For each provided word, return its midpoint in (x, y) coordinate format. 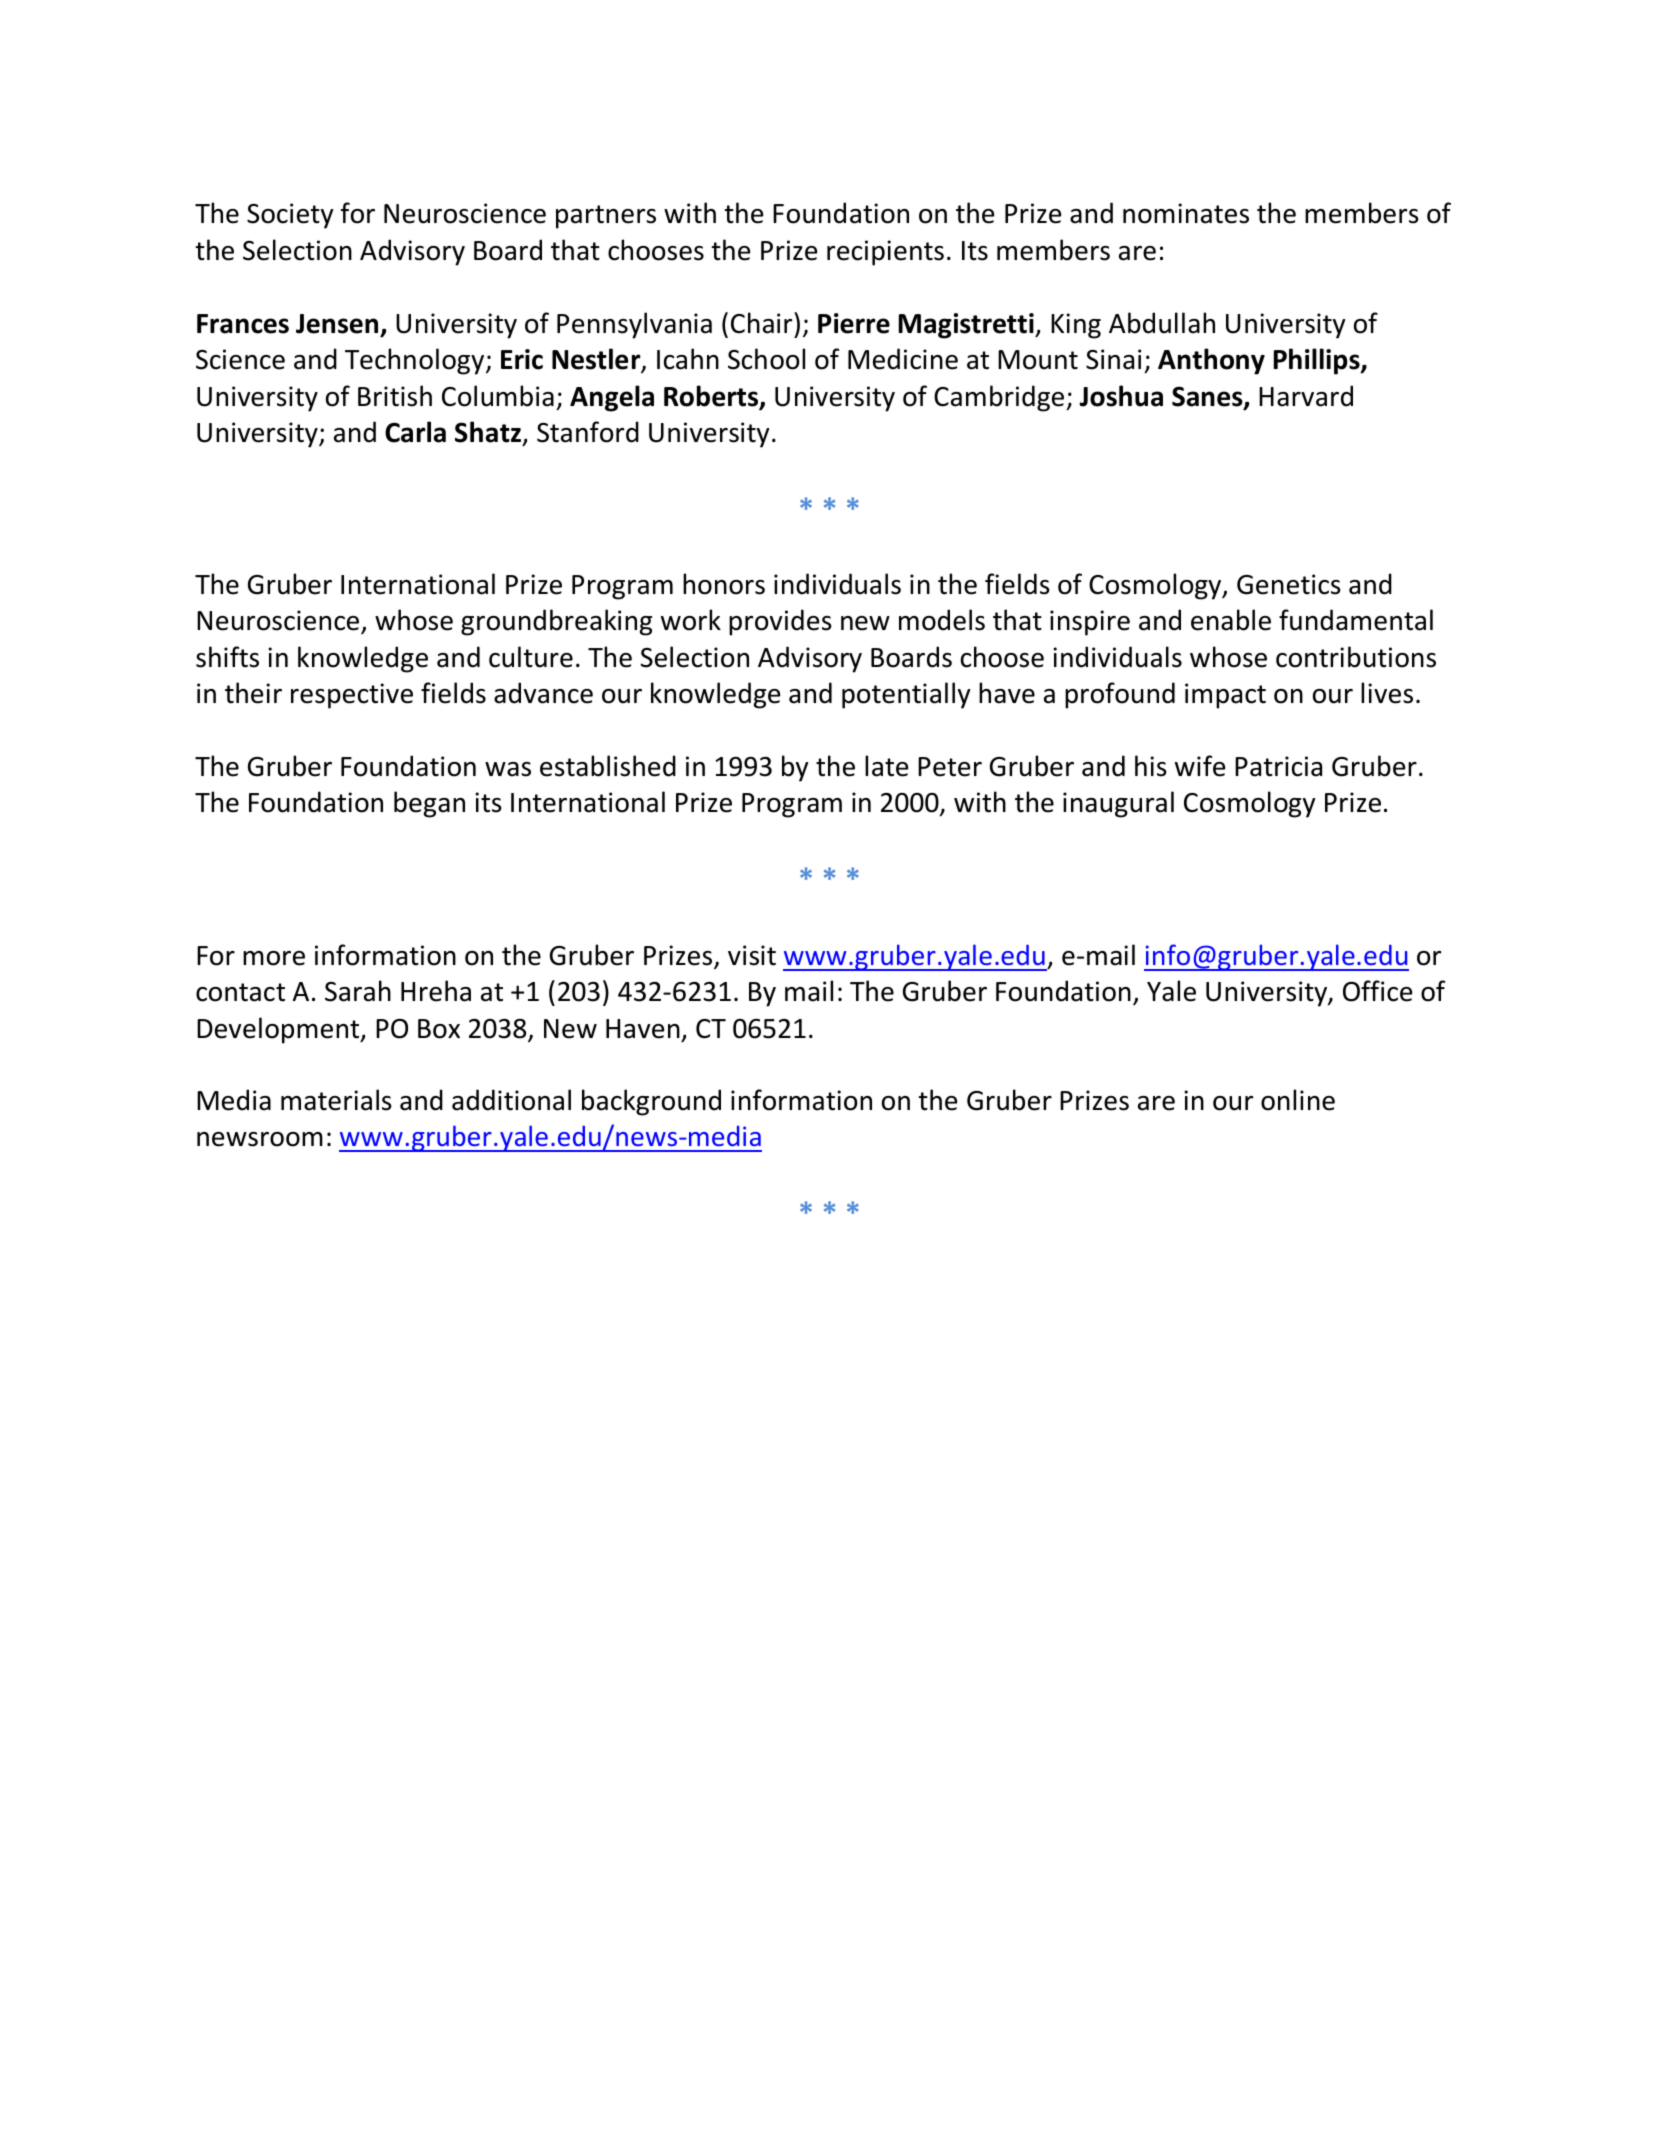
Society (290, 216)
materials (336, 1100)
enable (1231, 620)
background (651, 1102)
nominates (1186, 213)
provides (780, 622)
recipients (885, 253)
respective (352, 696)
